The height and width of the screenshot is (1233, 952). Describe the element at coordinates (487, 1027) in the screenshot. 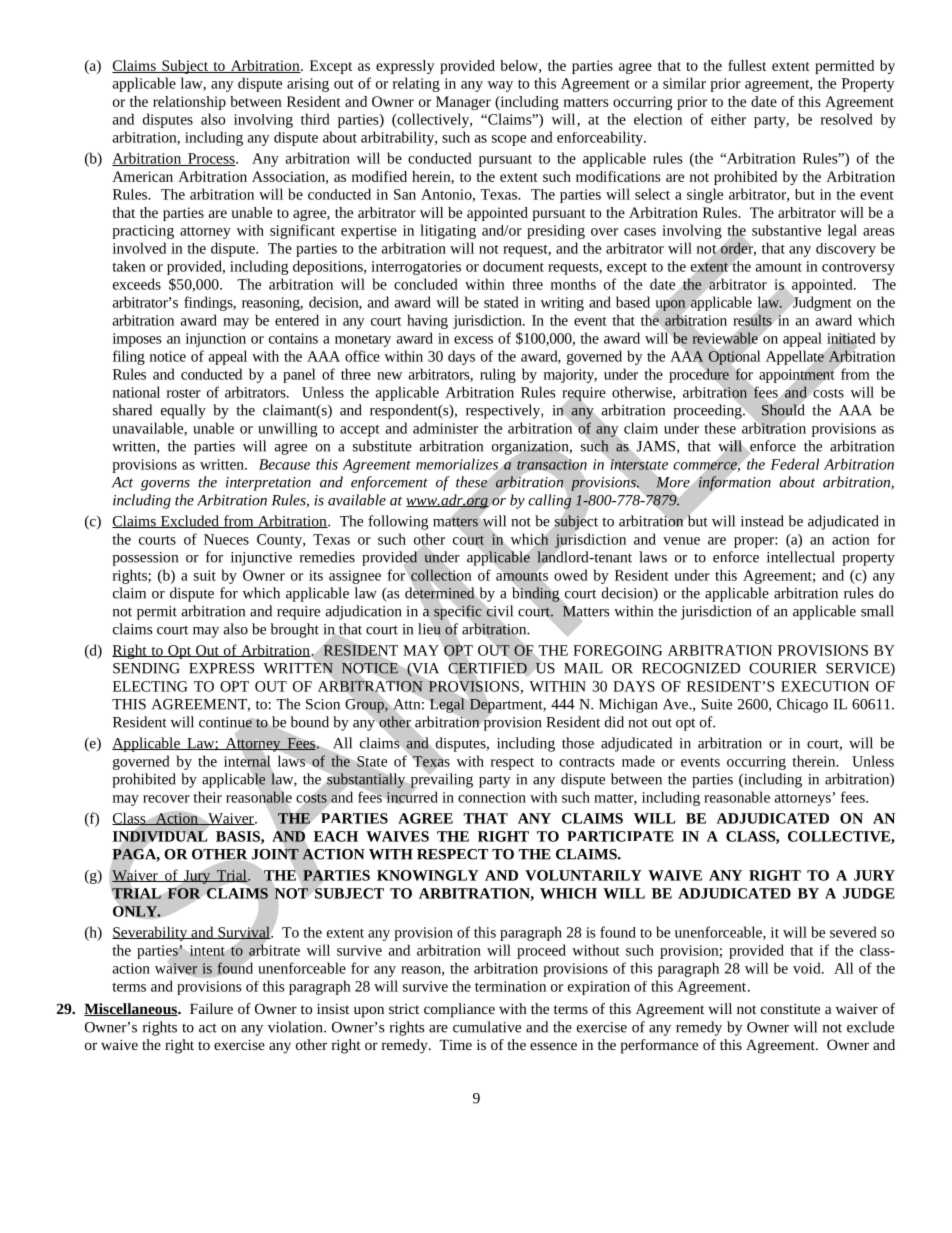

I see `cumulative` at that location.
